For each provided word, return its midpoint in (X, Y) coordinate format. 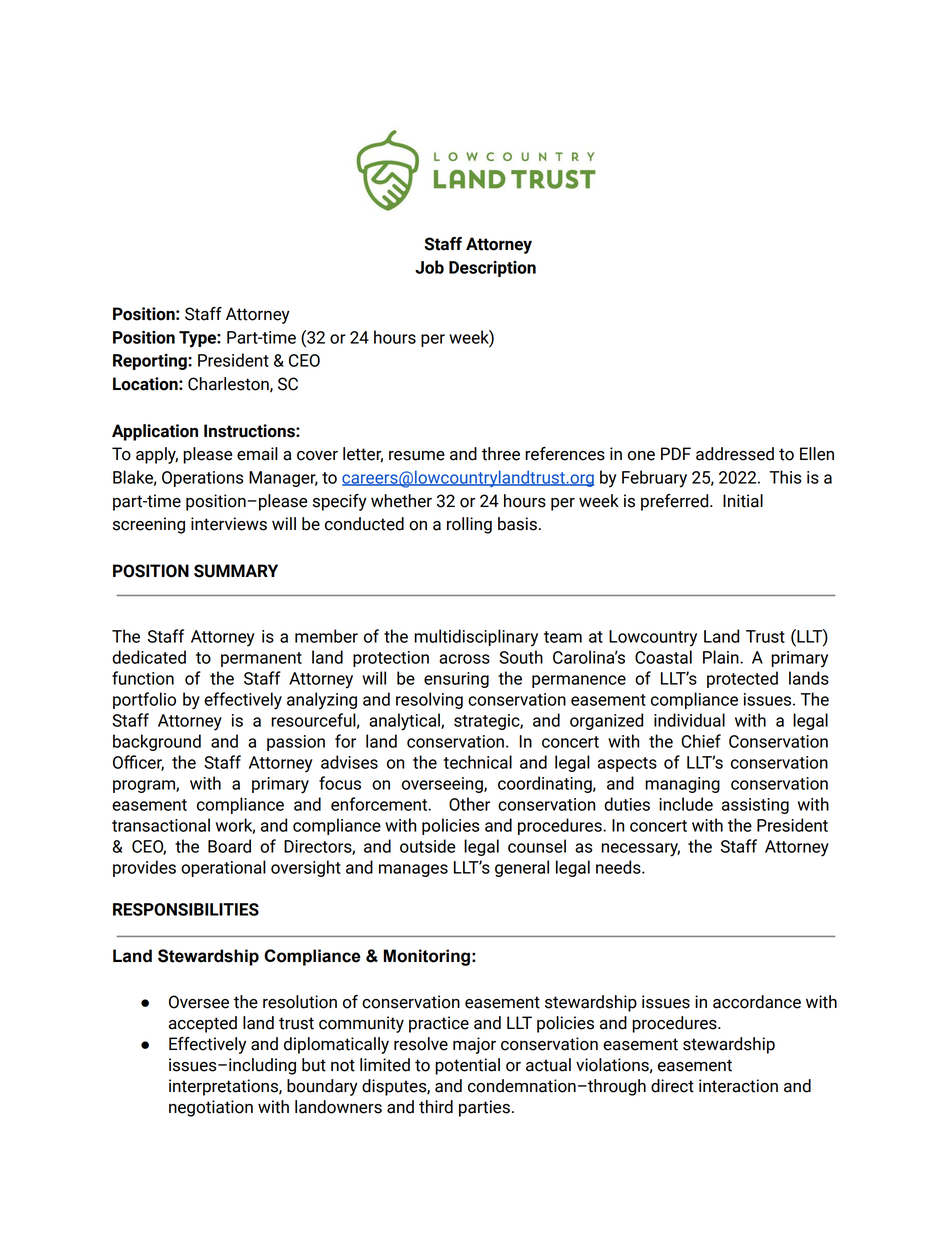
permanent (261, 659)
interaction (738, 1086)
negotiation (211, 1108)
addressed (735, 454)
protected (742, 679)
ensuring (456, 680)
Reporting (151, 362)
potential (467, 1066)
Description (492, 269)
